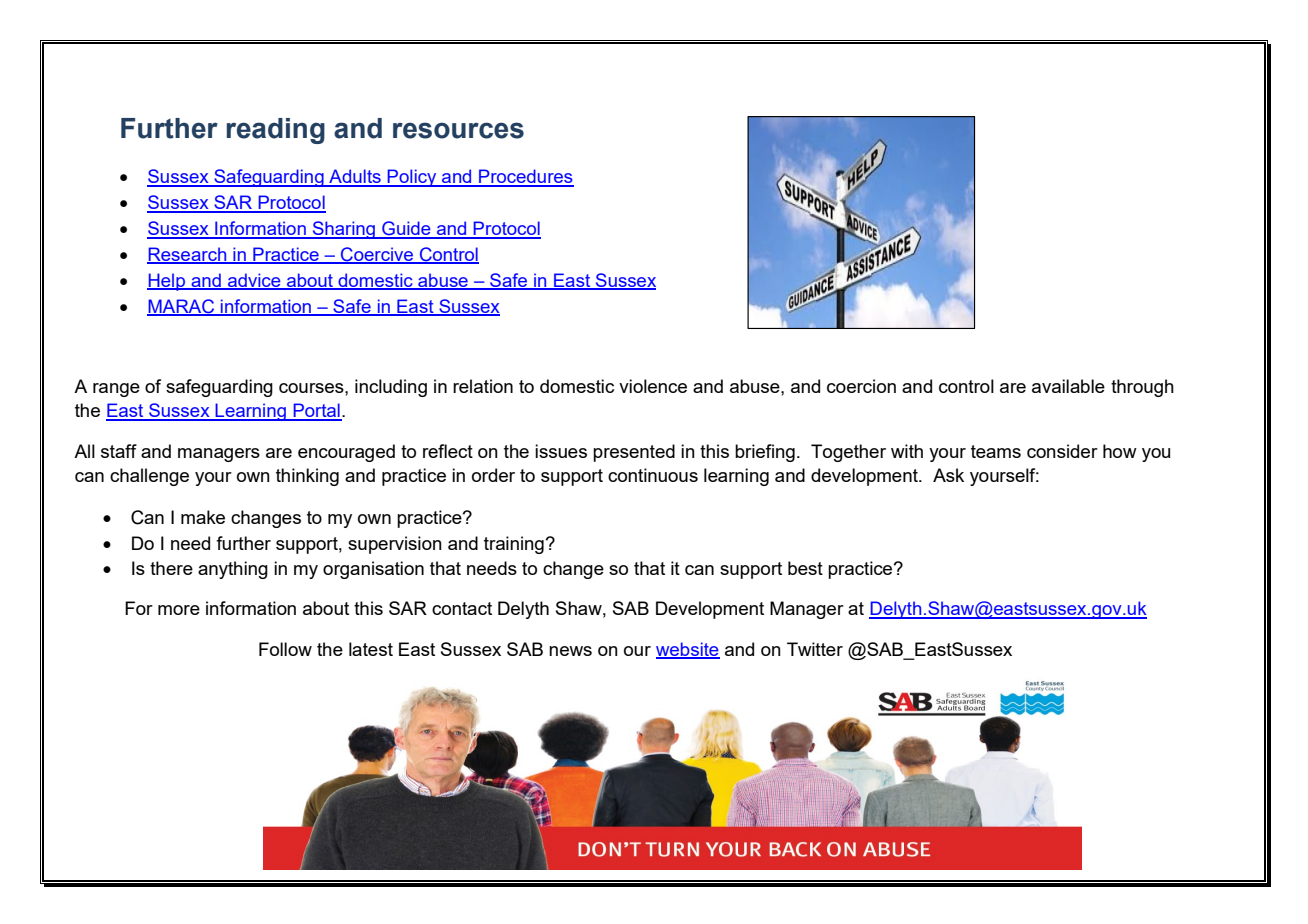  What do you see at coordinates (688, 650) in the screenshot?
I see `website` at bounding box center [688, 650].
